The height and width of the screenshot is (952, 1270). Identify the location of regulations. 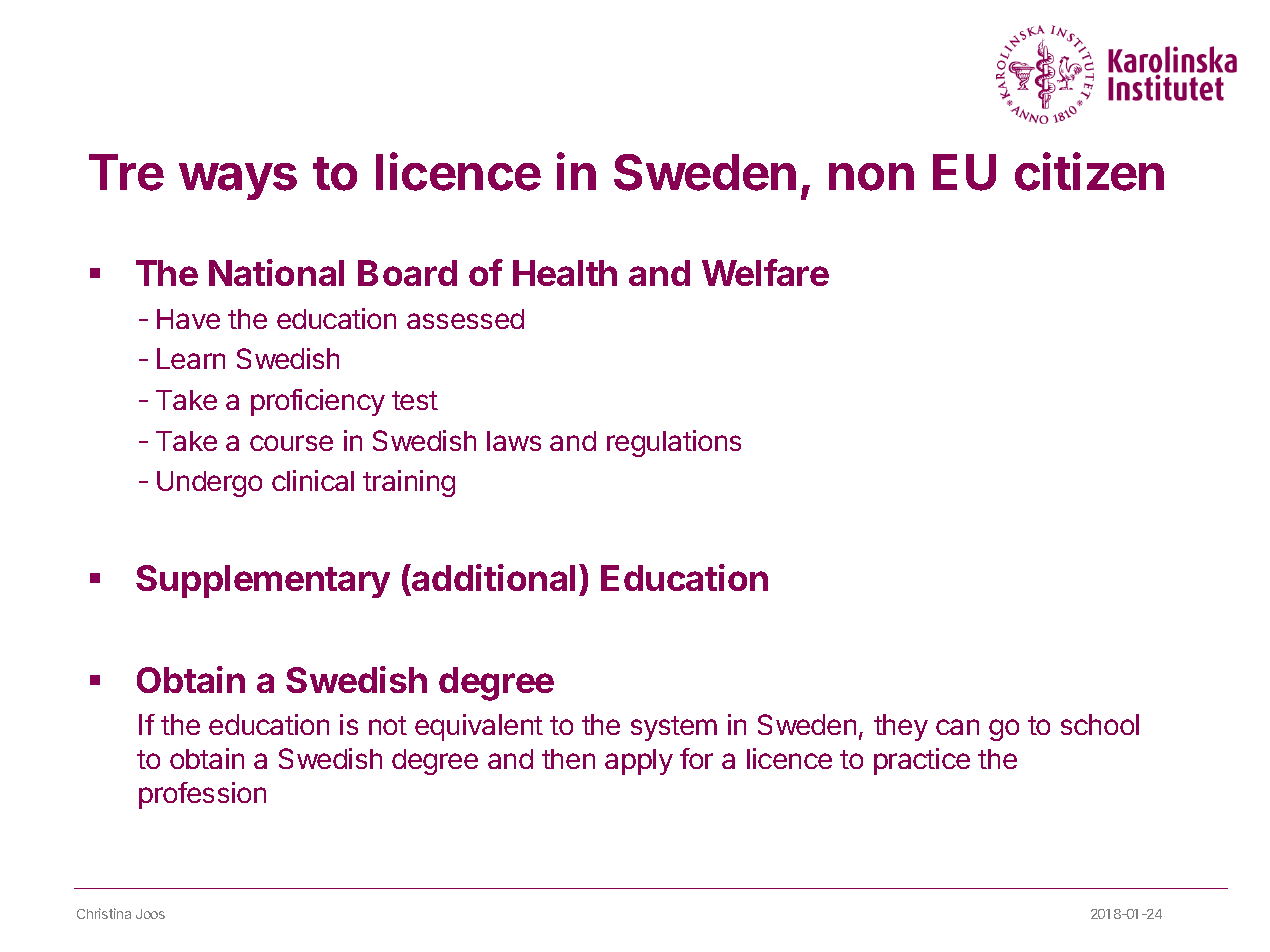
(674, 443).
